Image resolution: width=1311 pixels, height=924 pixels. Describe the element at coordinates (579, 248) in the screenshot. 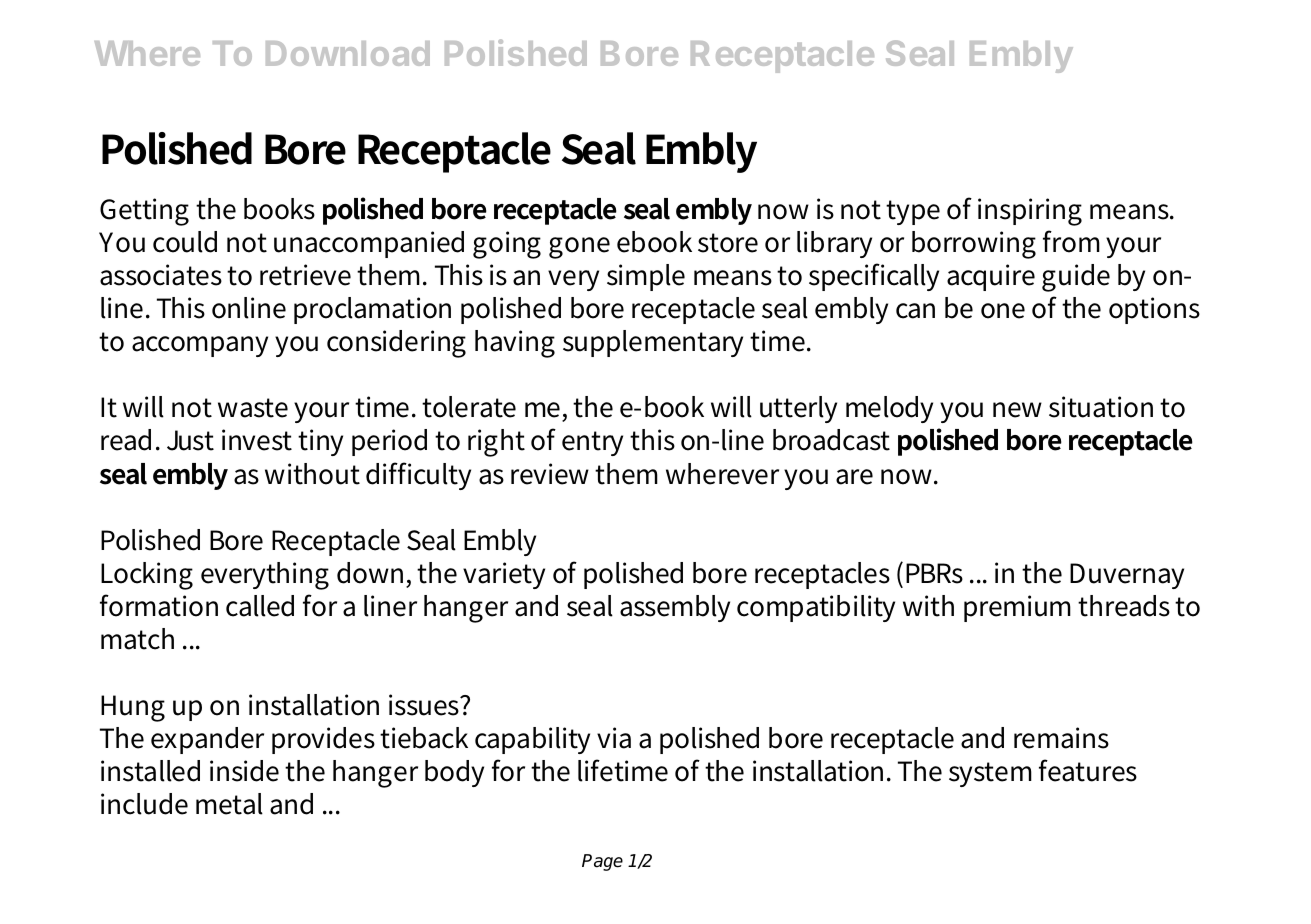

I see `gone` at that location.
